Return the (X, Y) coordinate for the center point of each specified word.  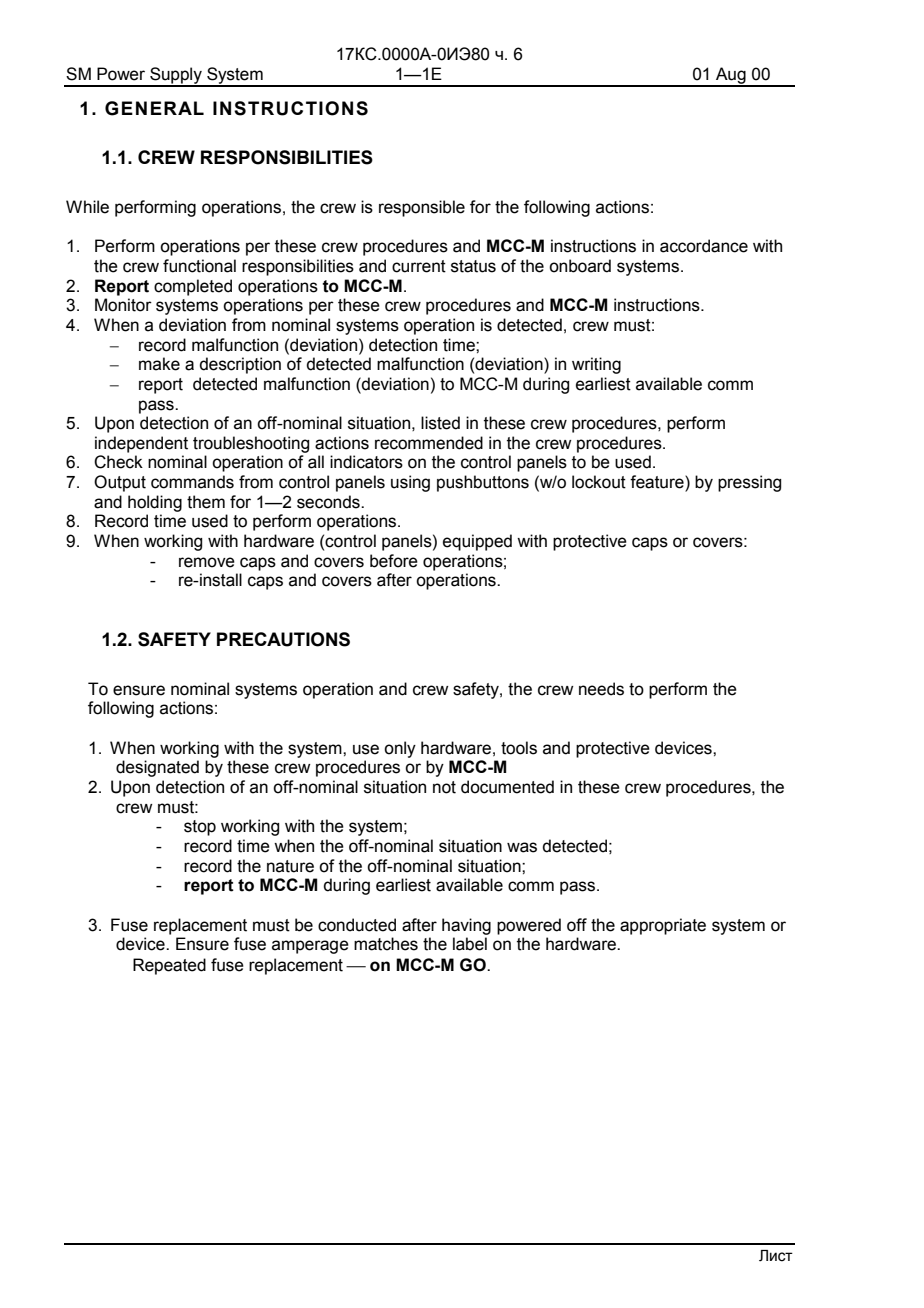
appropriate (663, 926)
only (400, 749)
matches (386, 944)
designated (157, 768)
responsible (422, 208)
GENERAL (154, 108)
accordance (704, 246)
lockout (599, 482)
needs (601, 689)
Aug (731, 76)
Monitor (123, 305)
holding (155, 503)
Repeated (169, 966)
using (410, 483)
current (419, 266)
